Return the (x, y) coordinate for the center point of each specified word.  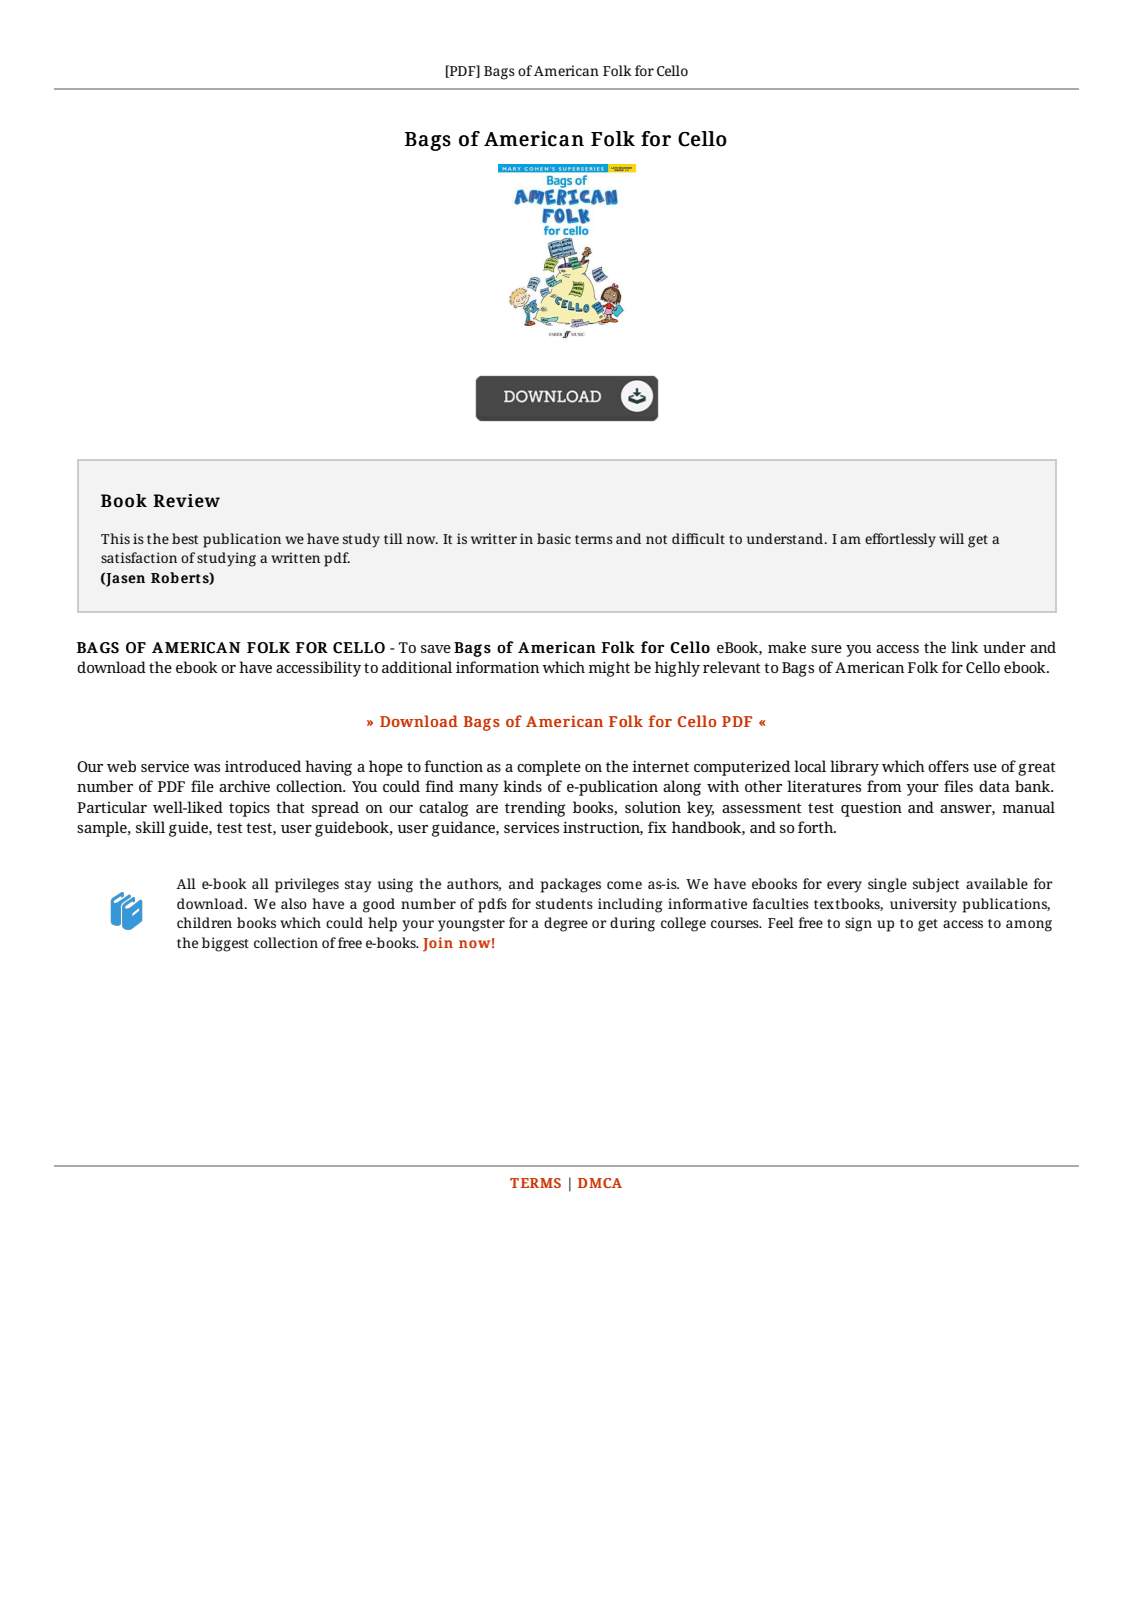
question (871, 809)
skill (150, 827)
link (964, 647)
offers (948, 766)
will (951, 538)
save (436, 649)
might (609, 669)
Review (186, 501)
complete (549, 768)
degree (566, 924)
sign (858, 924)
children (204, 922)
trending (535, 809)
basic (554, 538)
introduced (263, 766)
